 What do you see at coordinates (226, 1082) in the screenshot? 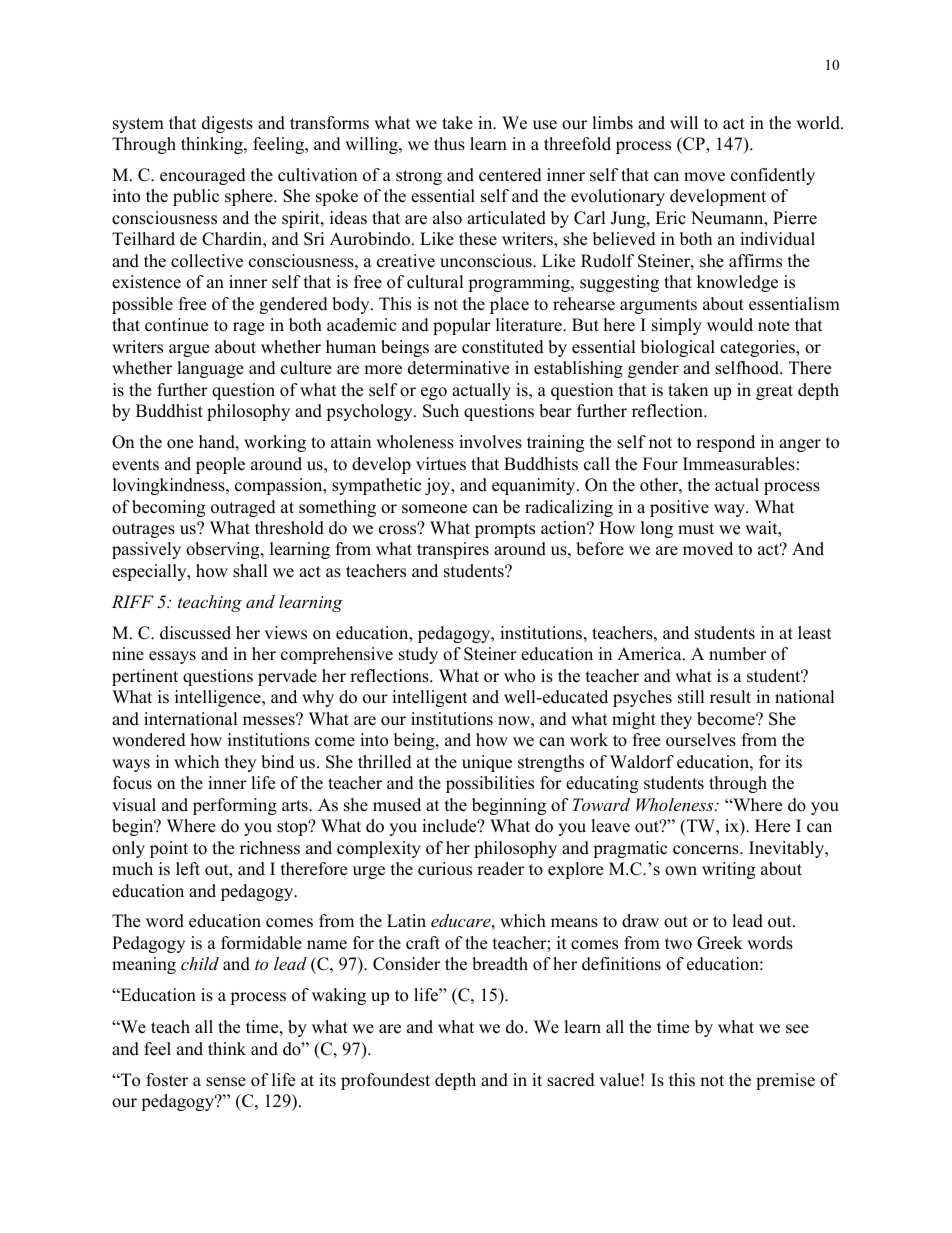
I see `sense` at bounding box center [226, 1082].
